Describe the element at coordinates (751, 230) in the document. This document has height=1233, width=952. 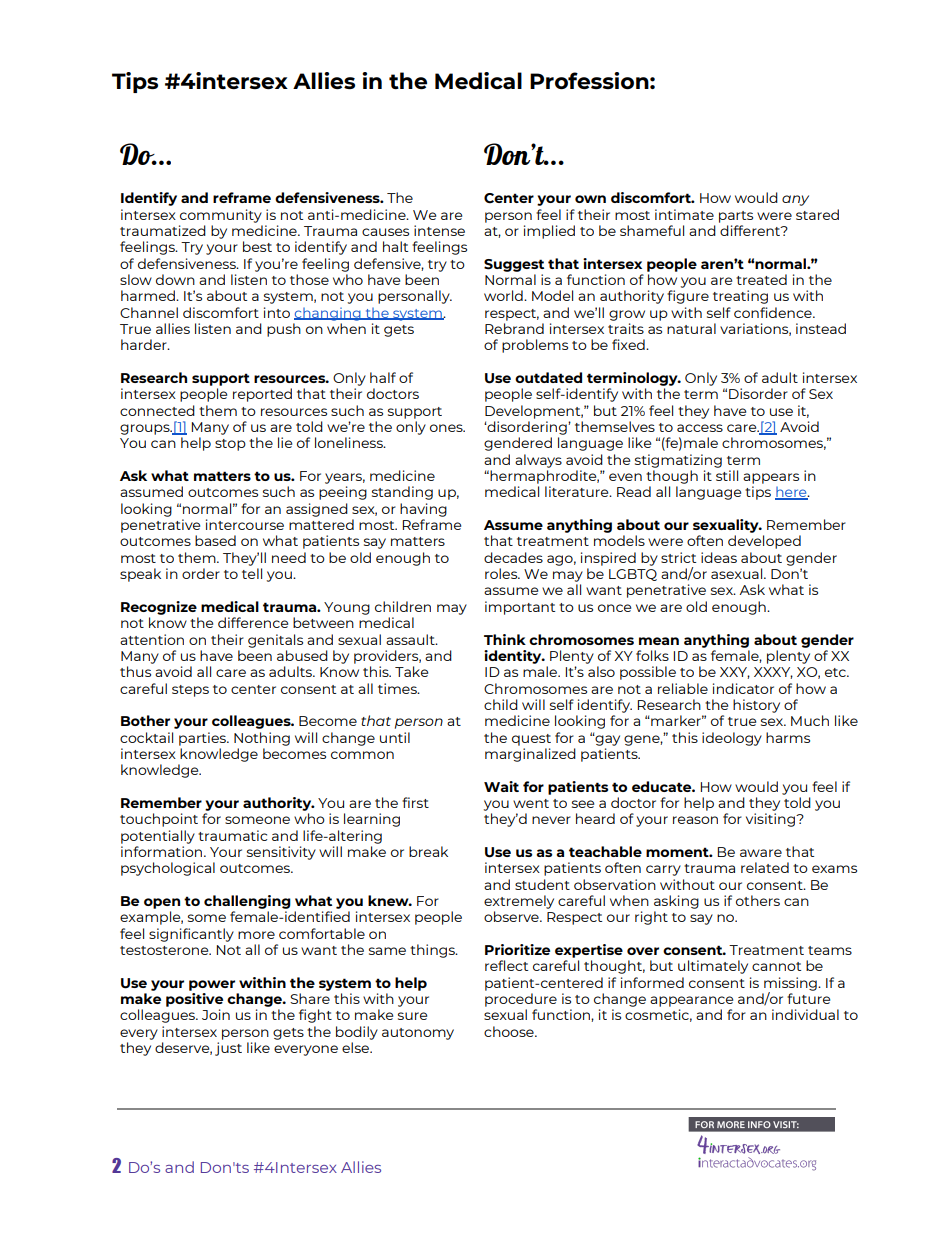
I see `different` at that location.
